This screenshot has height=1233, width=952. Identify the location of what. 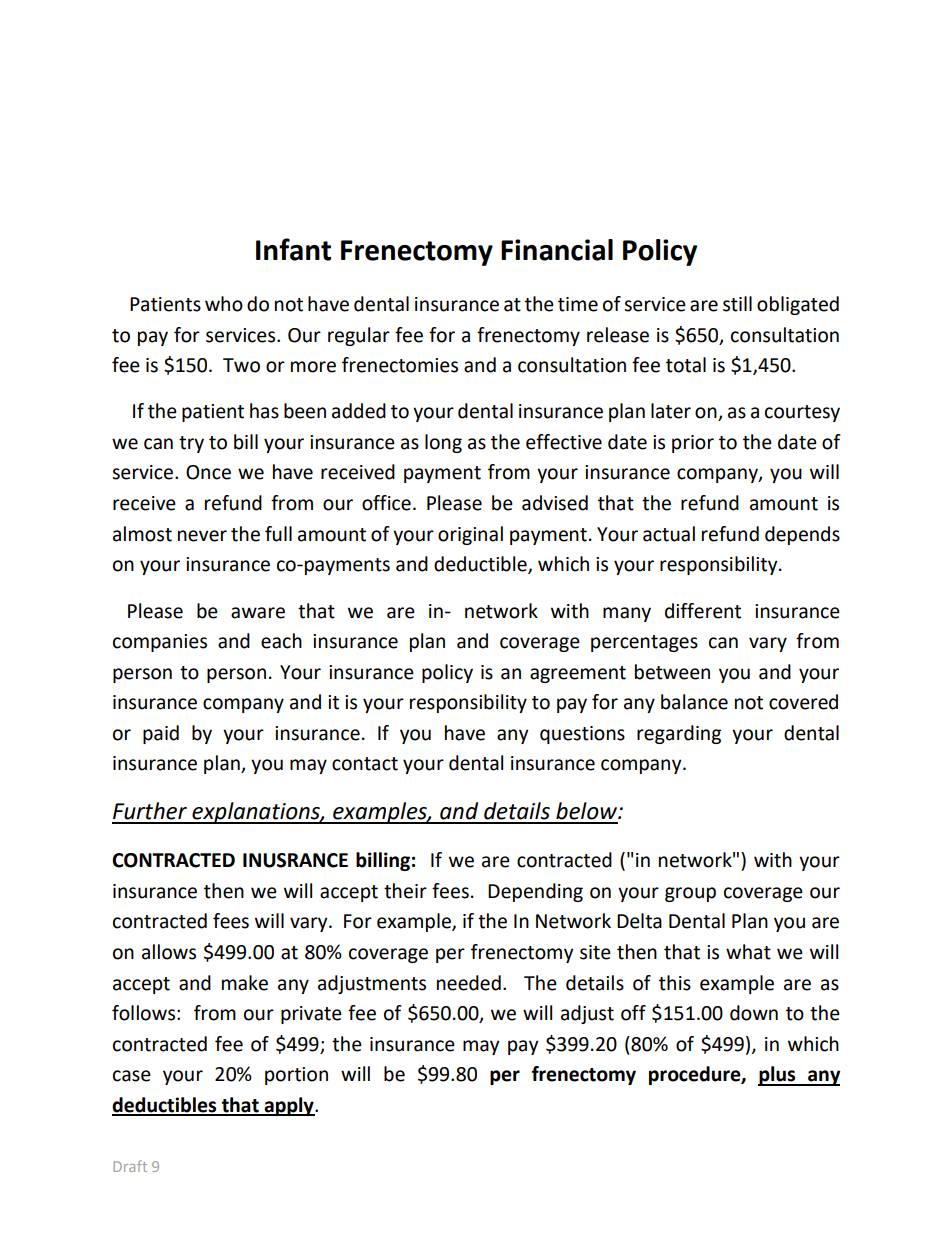
(748, 952).
